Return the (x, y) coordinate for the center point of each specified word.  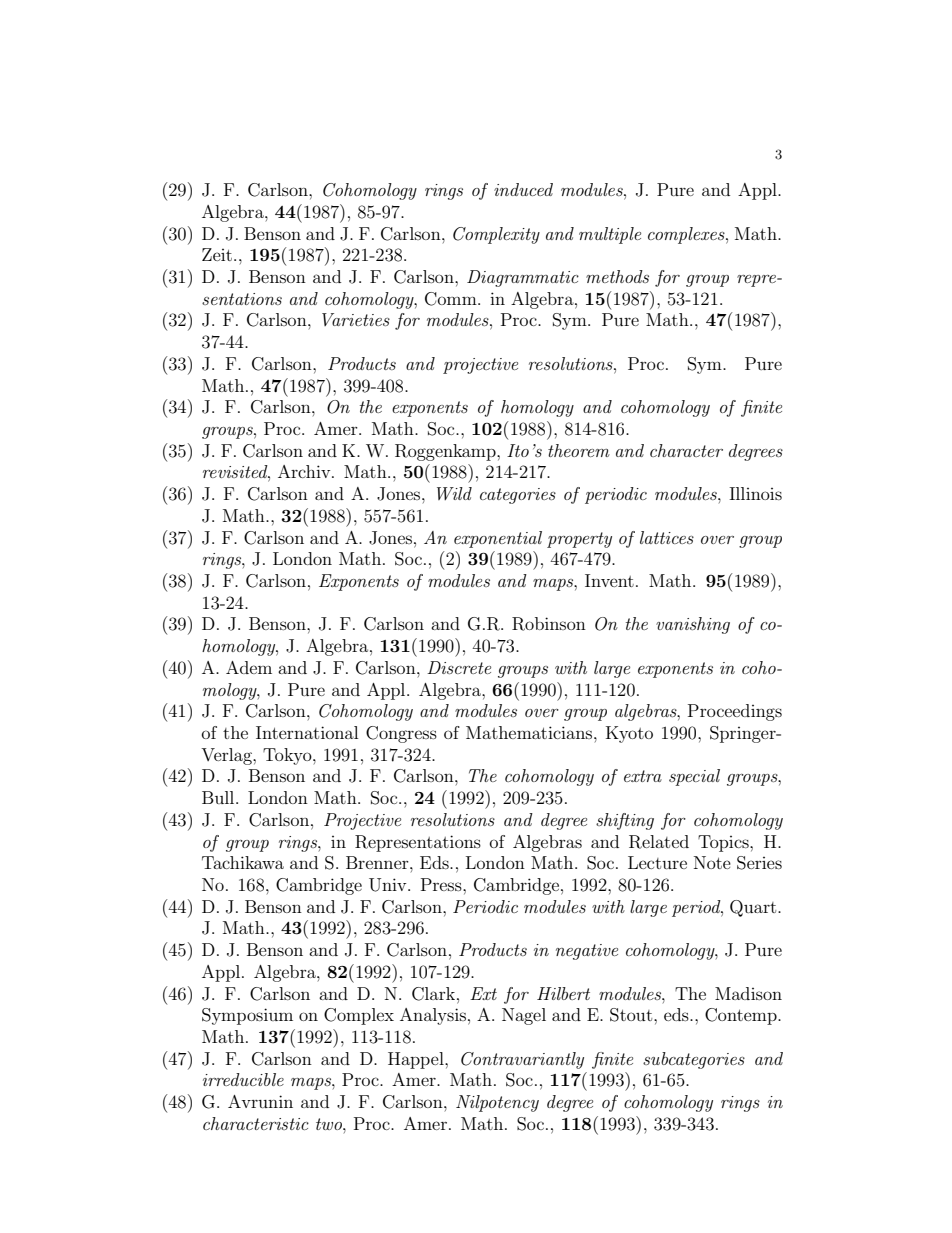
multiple (610, 235)
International (307, 732)
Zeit (217, 254)
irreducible (243, 1079)
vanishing (693, 625)
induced (523, 189)
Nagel (524, 1016)
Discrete (459, 667)
